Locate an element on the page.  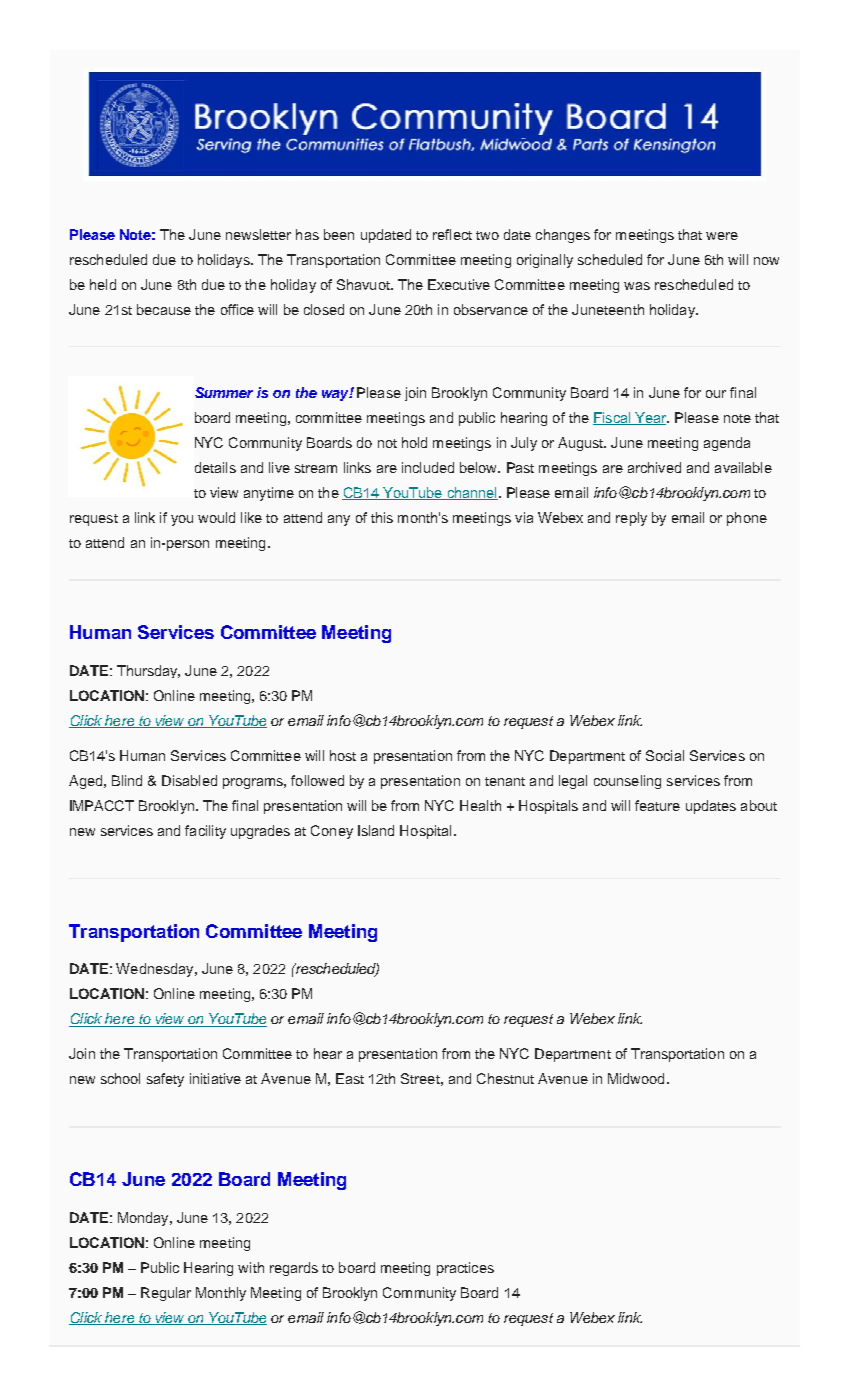
safety is located at coordinates (165, 1080).
